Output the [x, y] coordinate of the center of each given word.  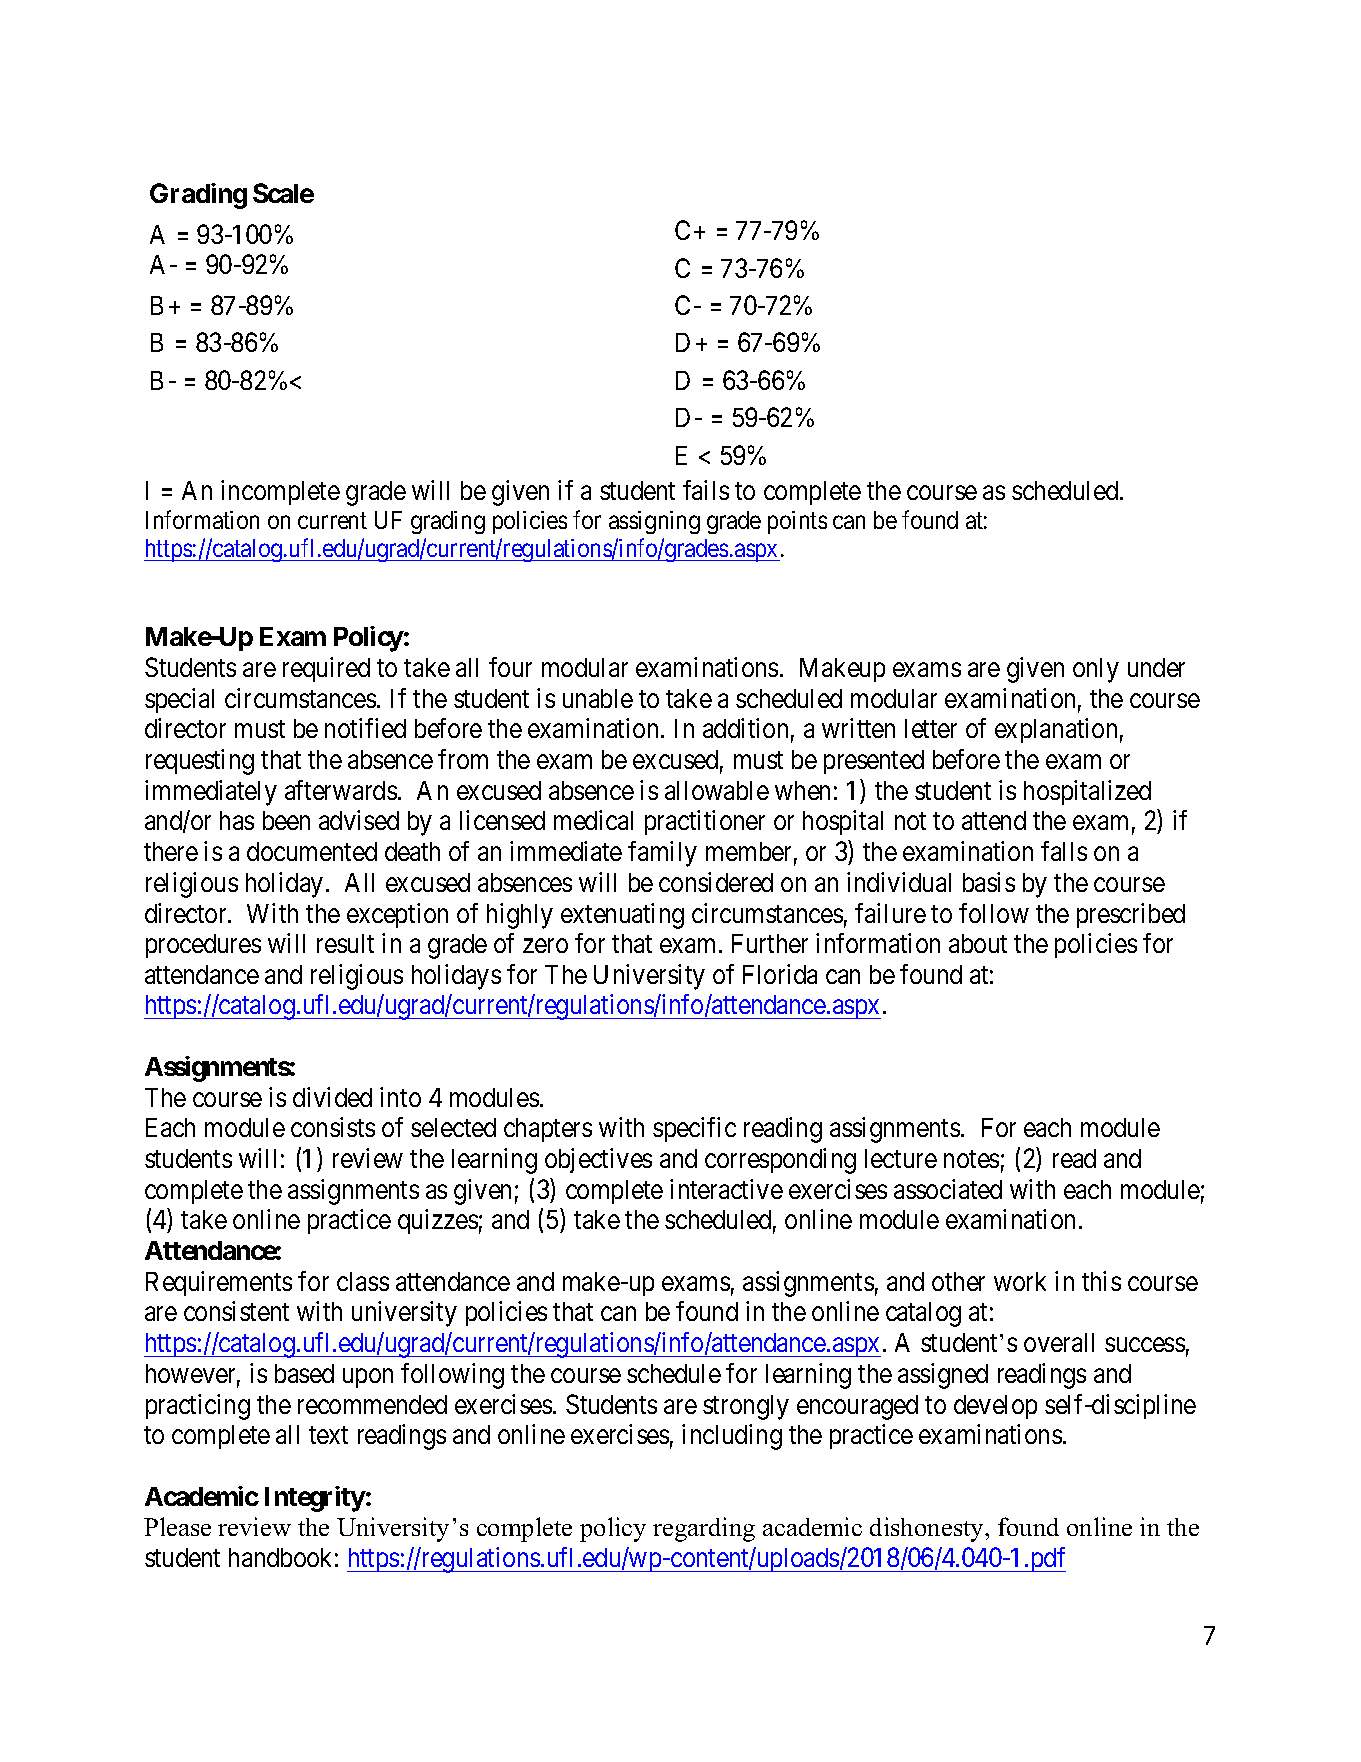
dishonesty [928, 1529]
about [978, 943]
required [326, 669]
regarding [704, 1529]
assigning [654, 522]
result [345, 943]
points [797, 522]
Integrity [315, 1499]
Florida [780, 974]
